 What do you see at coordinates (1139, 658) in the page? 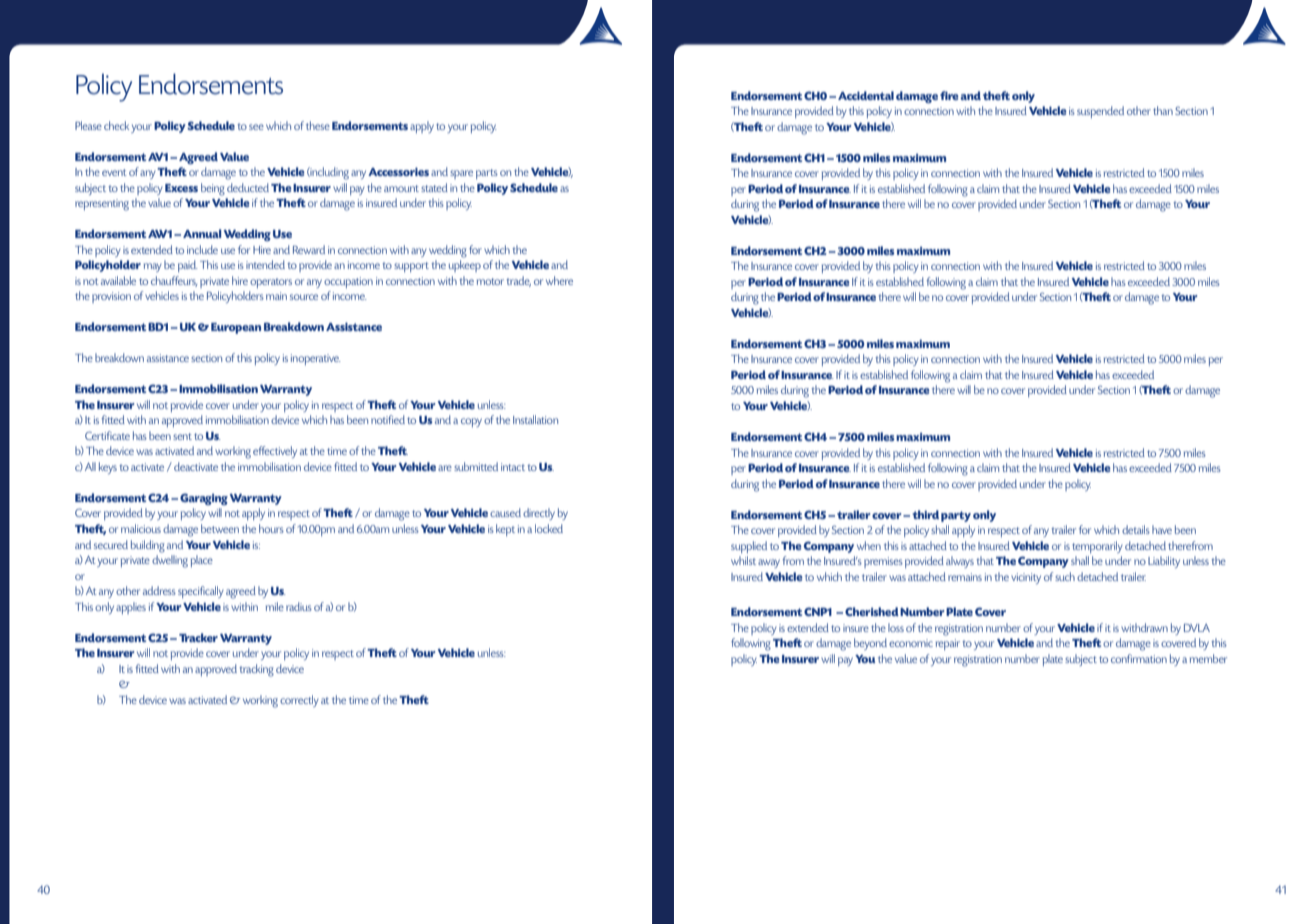
I see `confirmation` at bounding box center [1139, 658].
